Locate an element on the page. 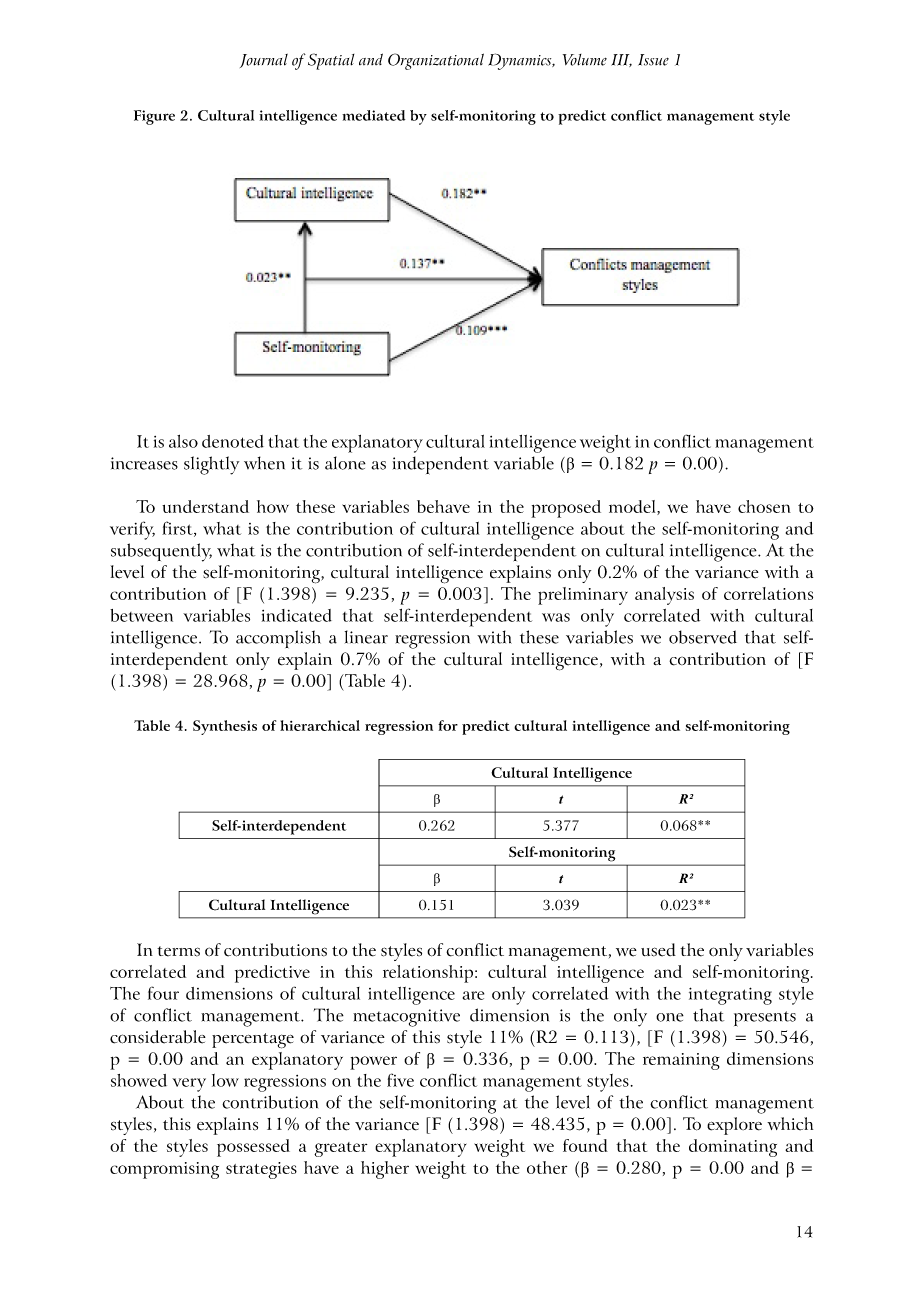  possessed is located at coordinates (253, 1148).
